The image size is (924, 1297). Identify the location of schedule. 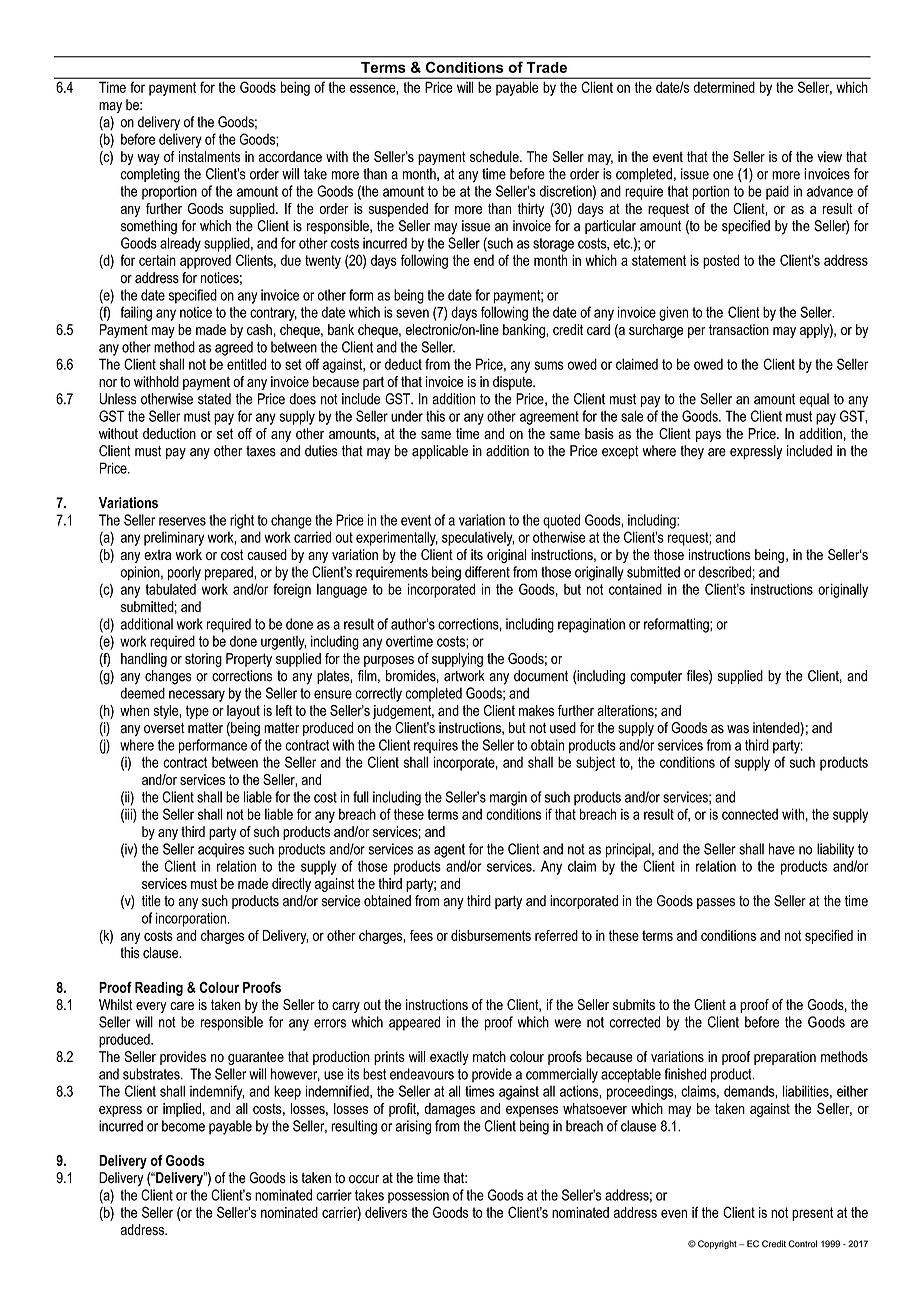
(495, 156).
